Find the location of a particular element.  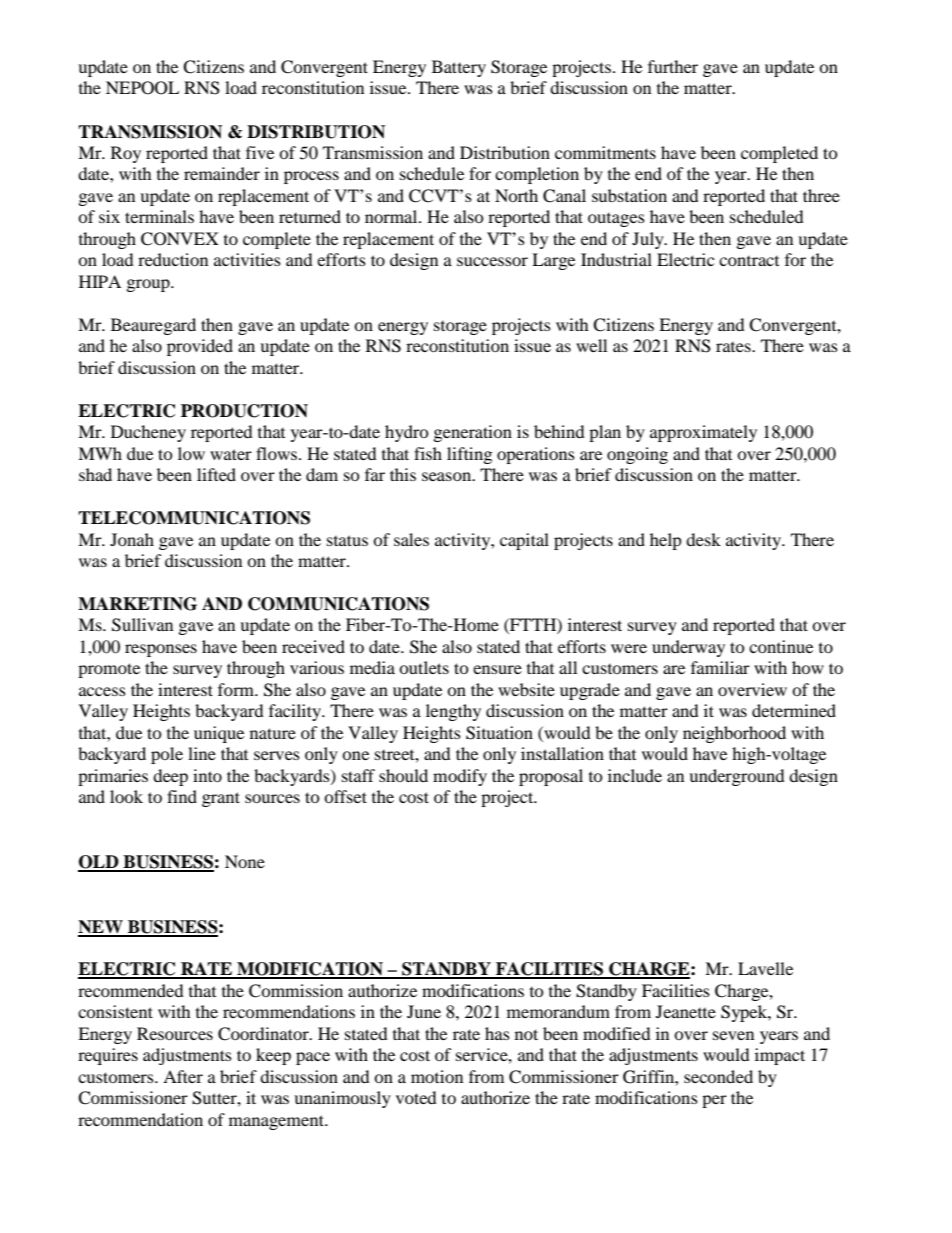

After is located at coordinates (183, 1076).
